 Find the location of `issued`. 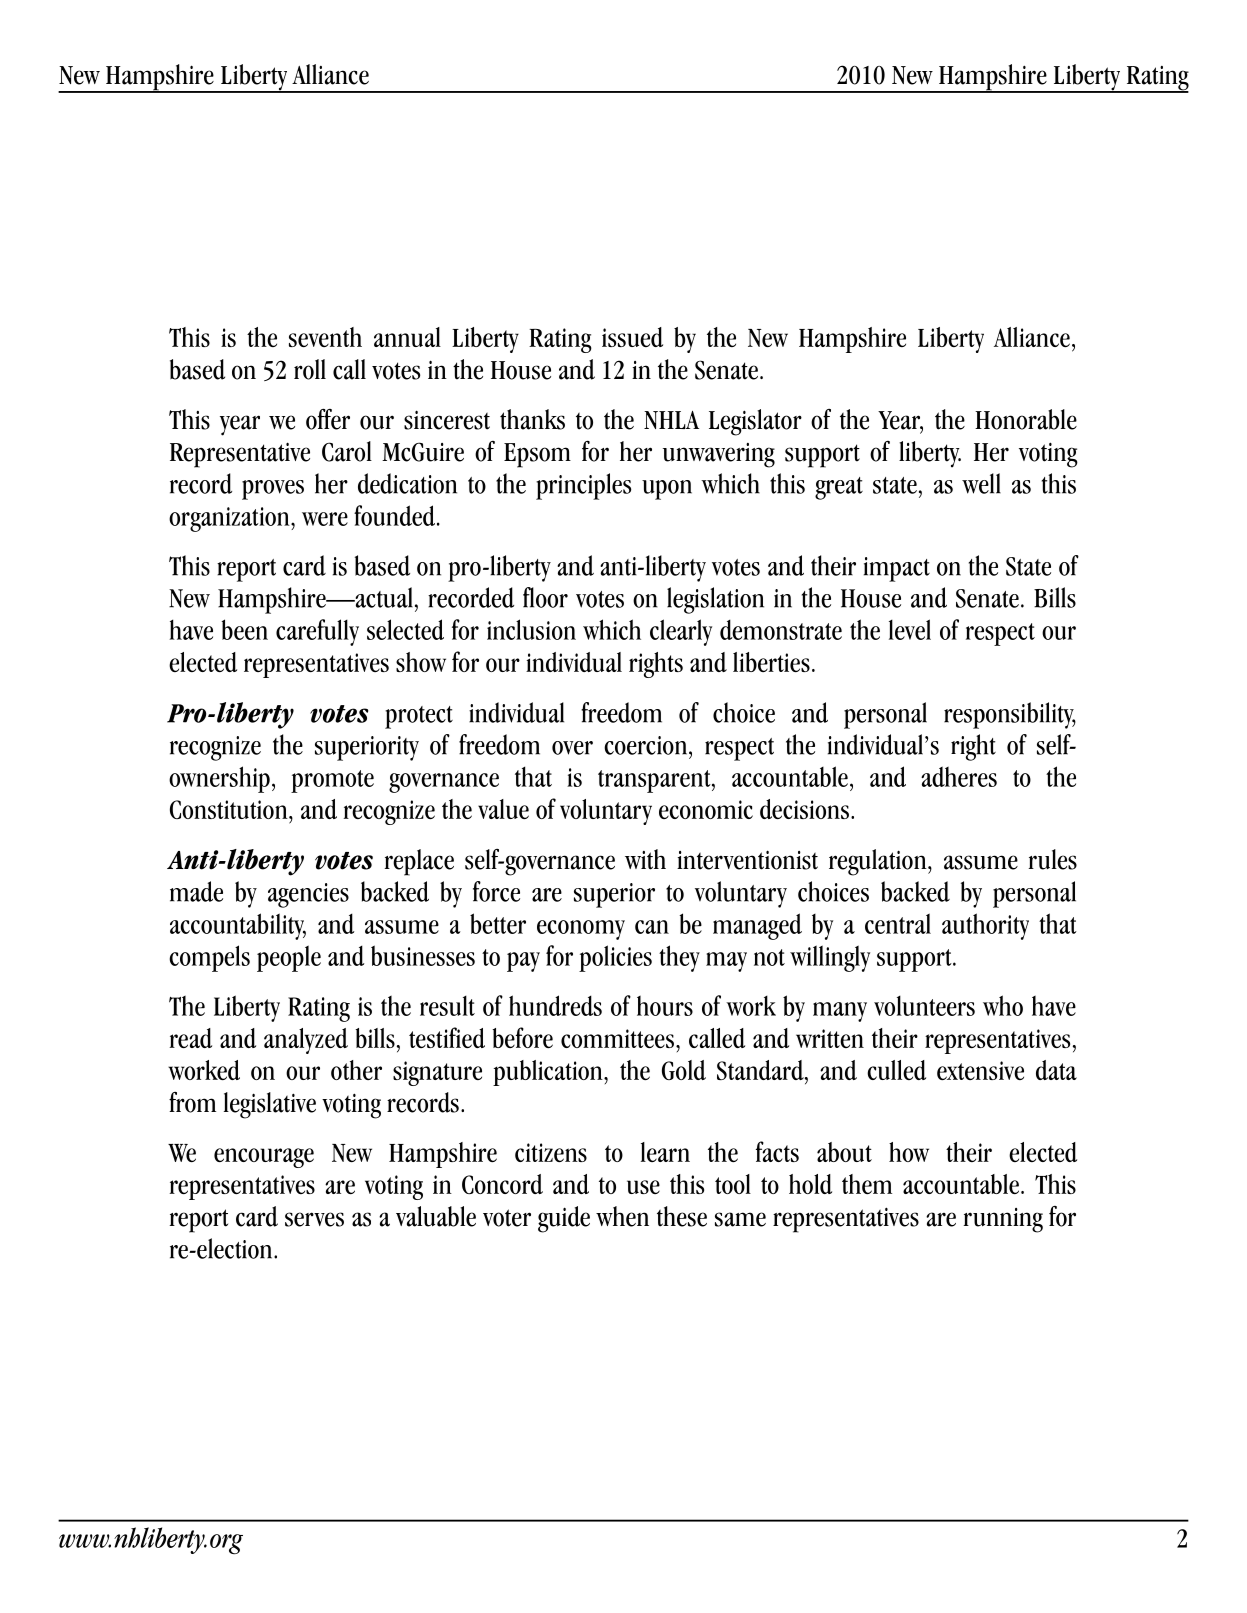

issued is located at coordinates (632, 337).
